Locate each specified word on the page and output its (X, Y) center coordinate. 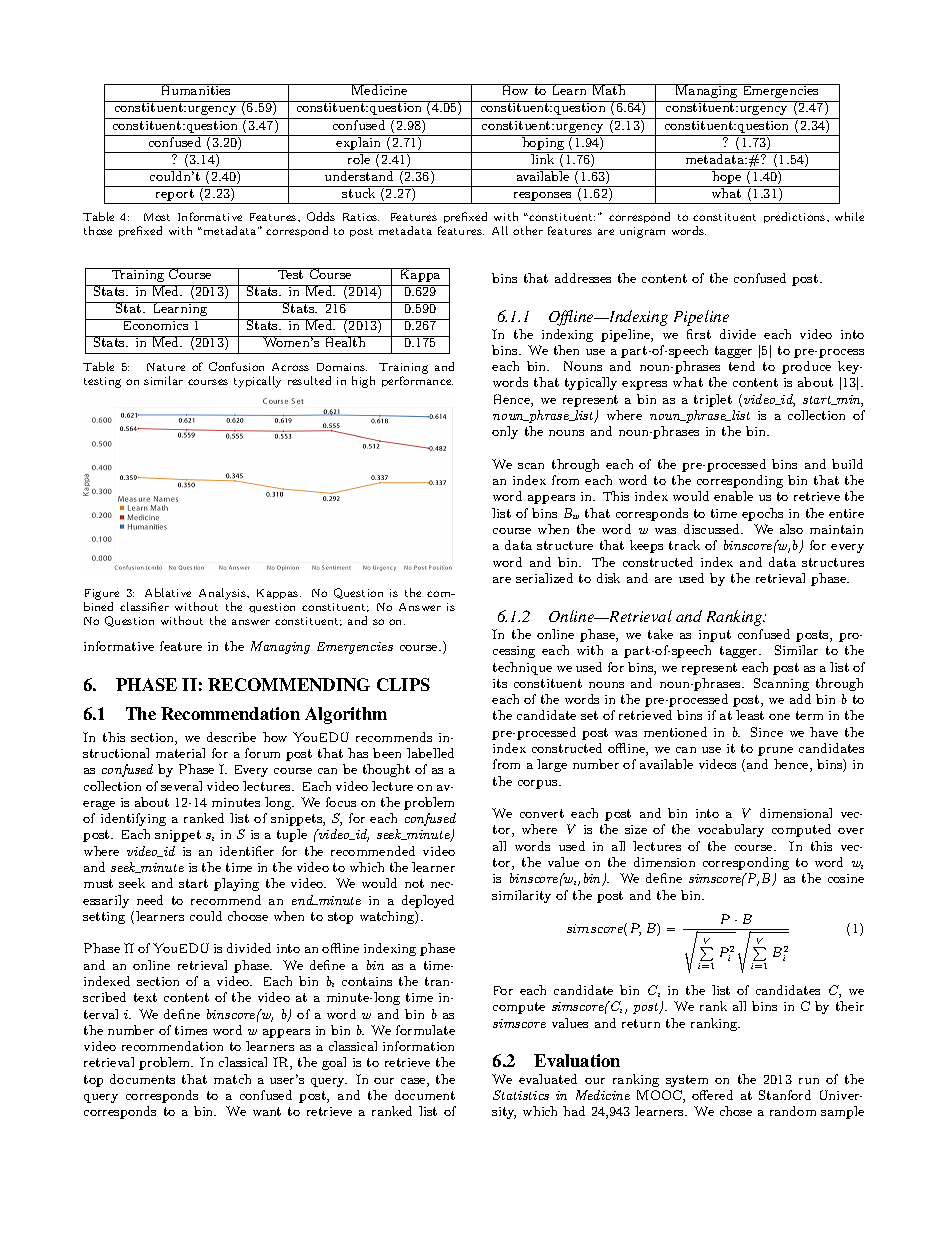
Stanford (785, 1095)
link (543, 158)
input (715, 636)
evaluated (548, 1079)
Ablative (168, 592)
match (232, 1079)
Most (157, 217)
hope (727, 176)
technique (522, 668)
